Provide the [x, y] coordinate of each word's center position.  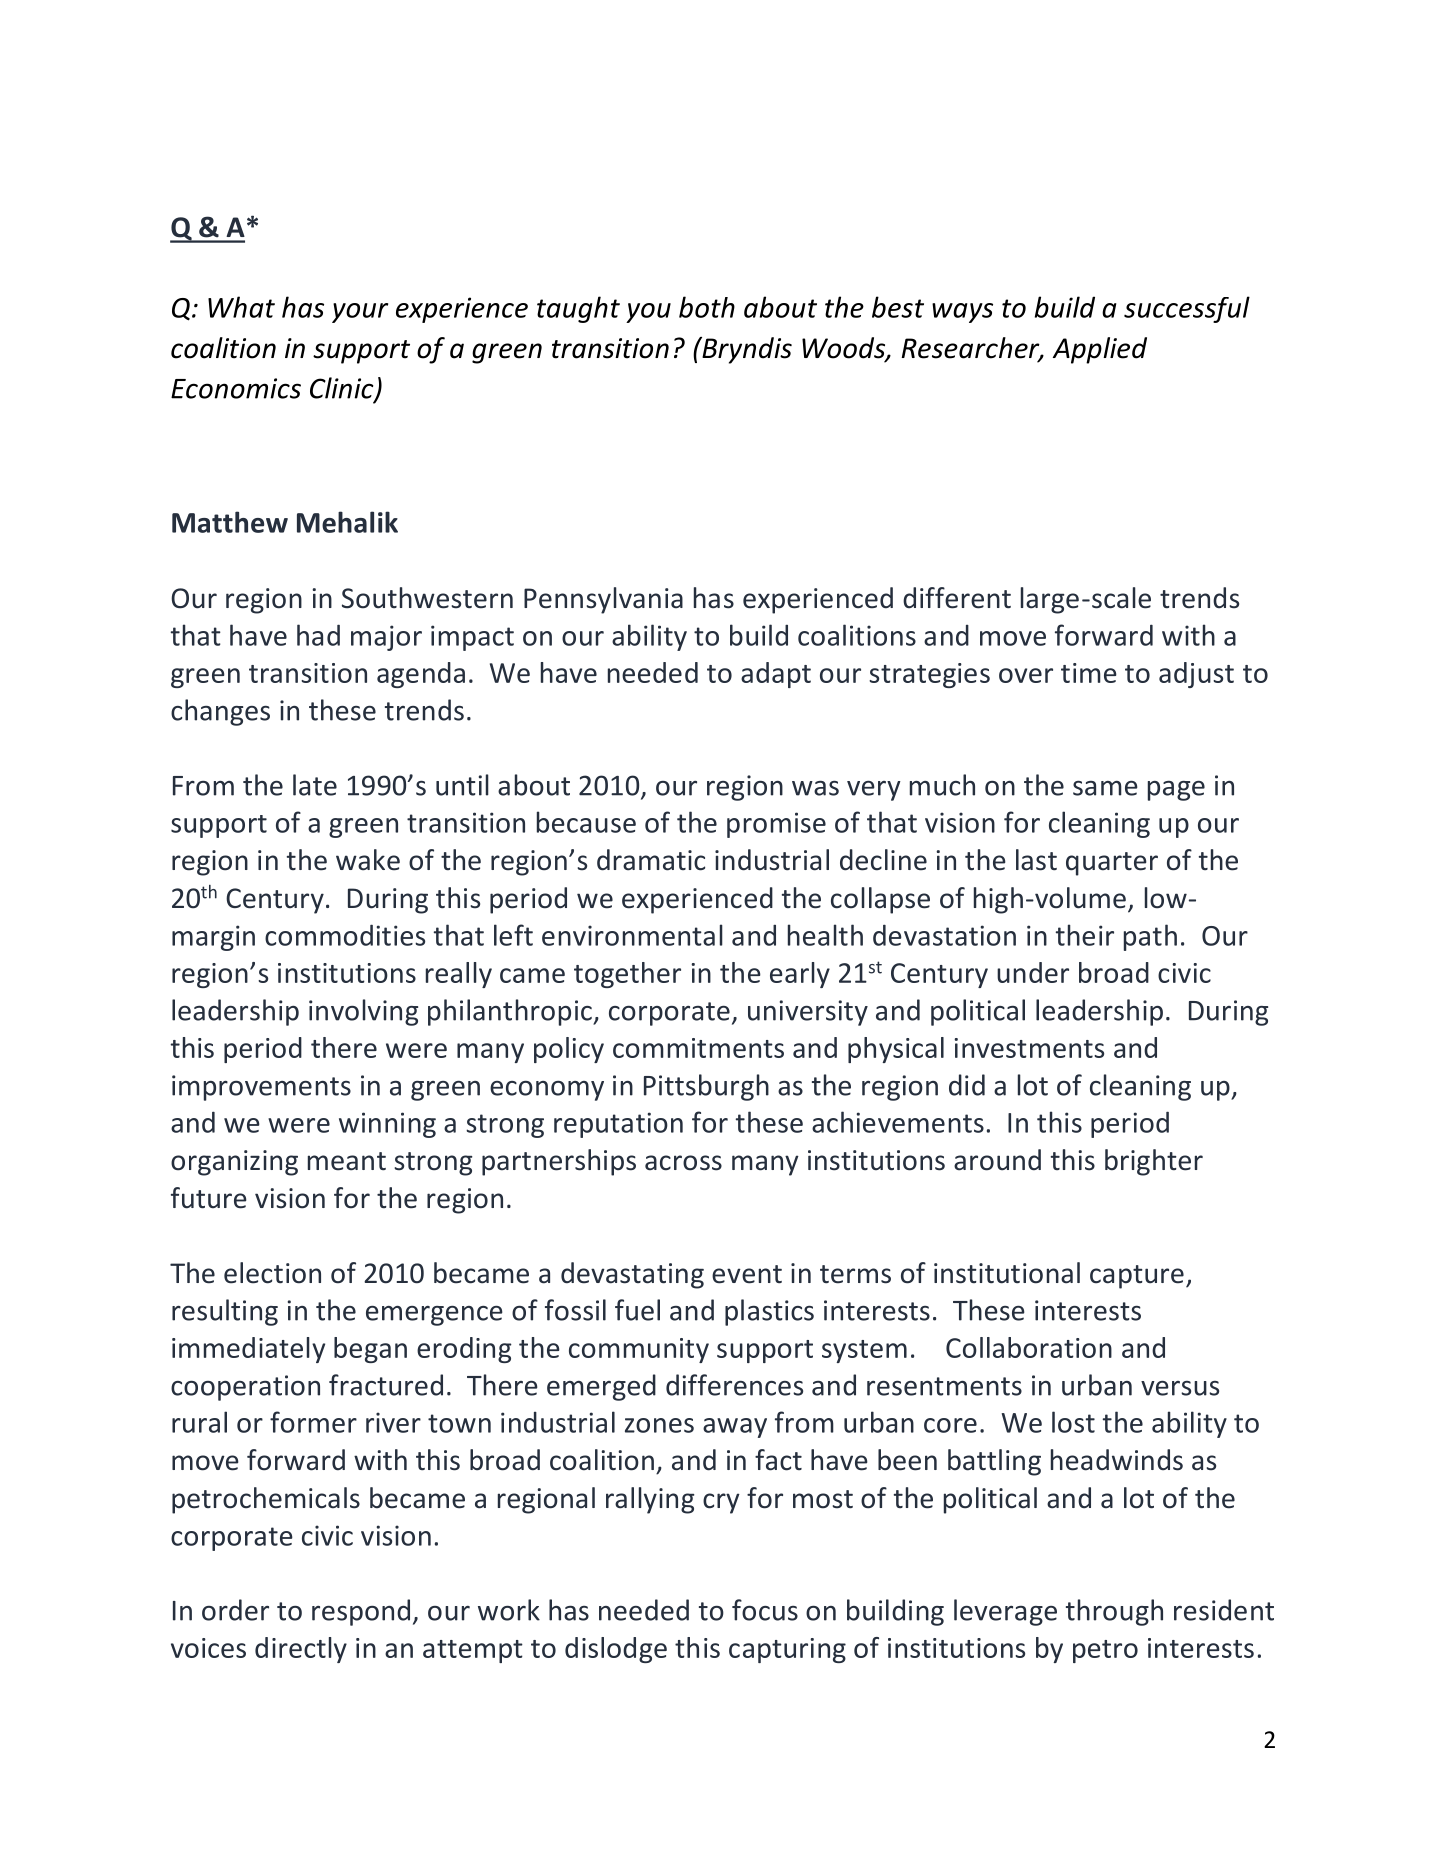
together [627, 975]
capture [1137, 1277]
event [747, 1274]
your [360, 313]
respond [361, 1612]
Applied [1100, 350]
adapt [776, 675]
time [1089, 673]
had [318, 635]
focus [765, 1610]
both [707, 307]
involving [363, 1012]
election [272, 1273]
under [1033, 972]
